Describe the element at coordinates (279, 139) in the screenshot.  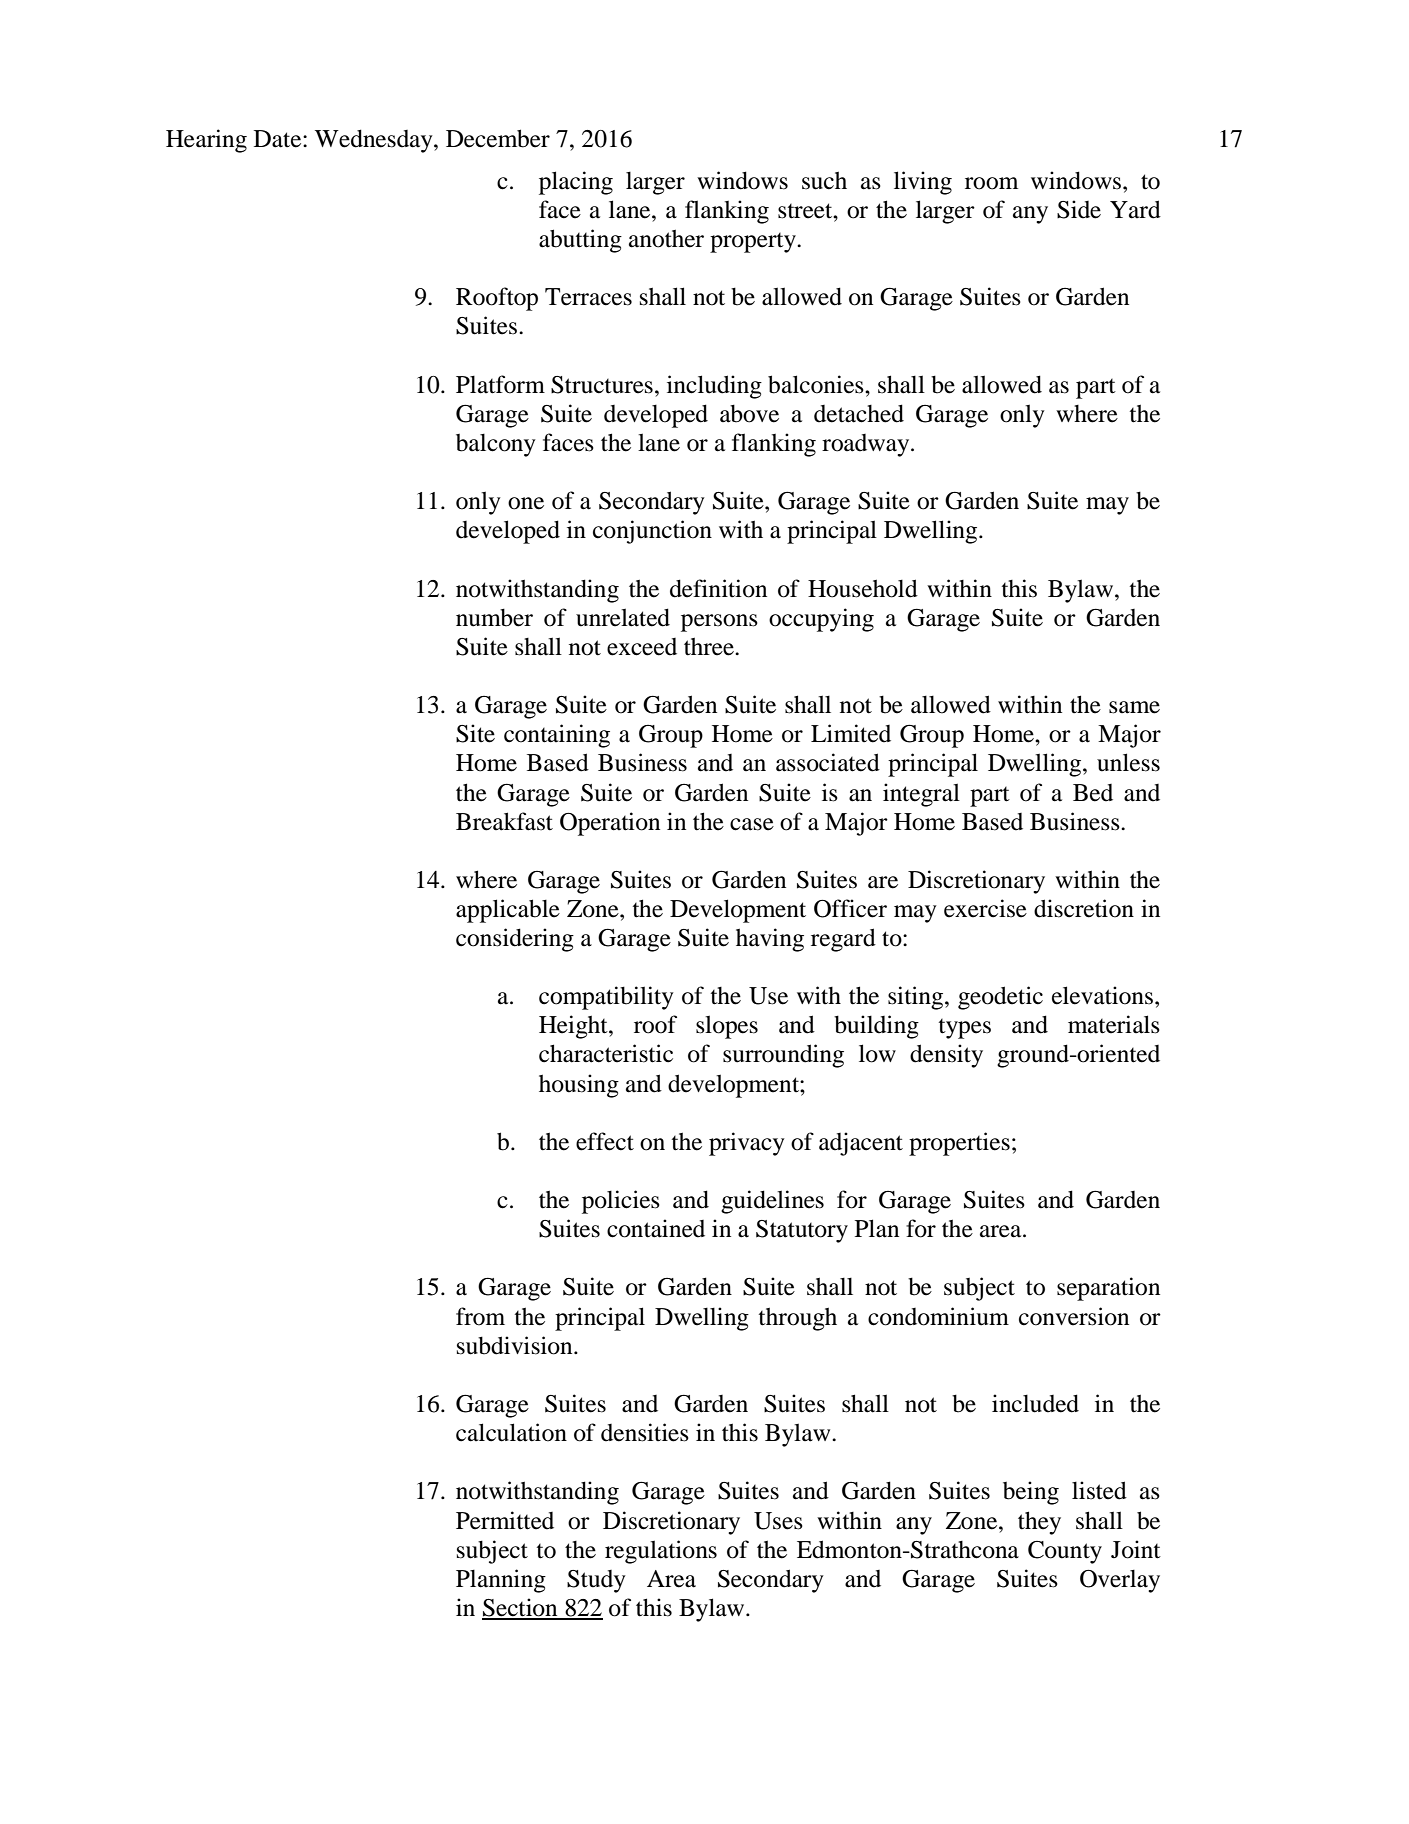
I see `Date` at that location.
